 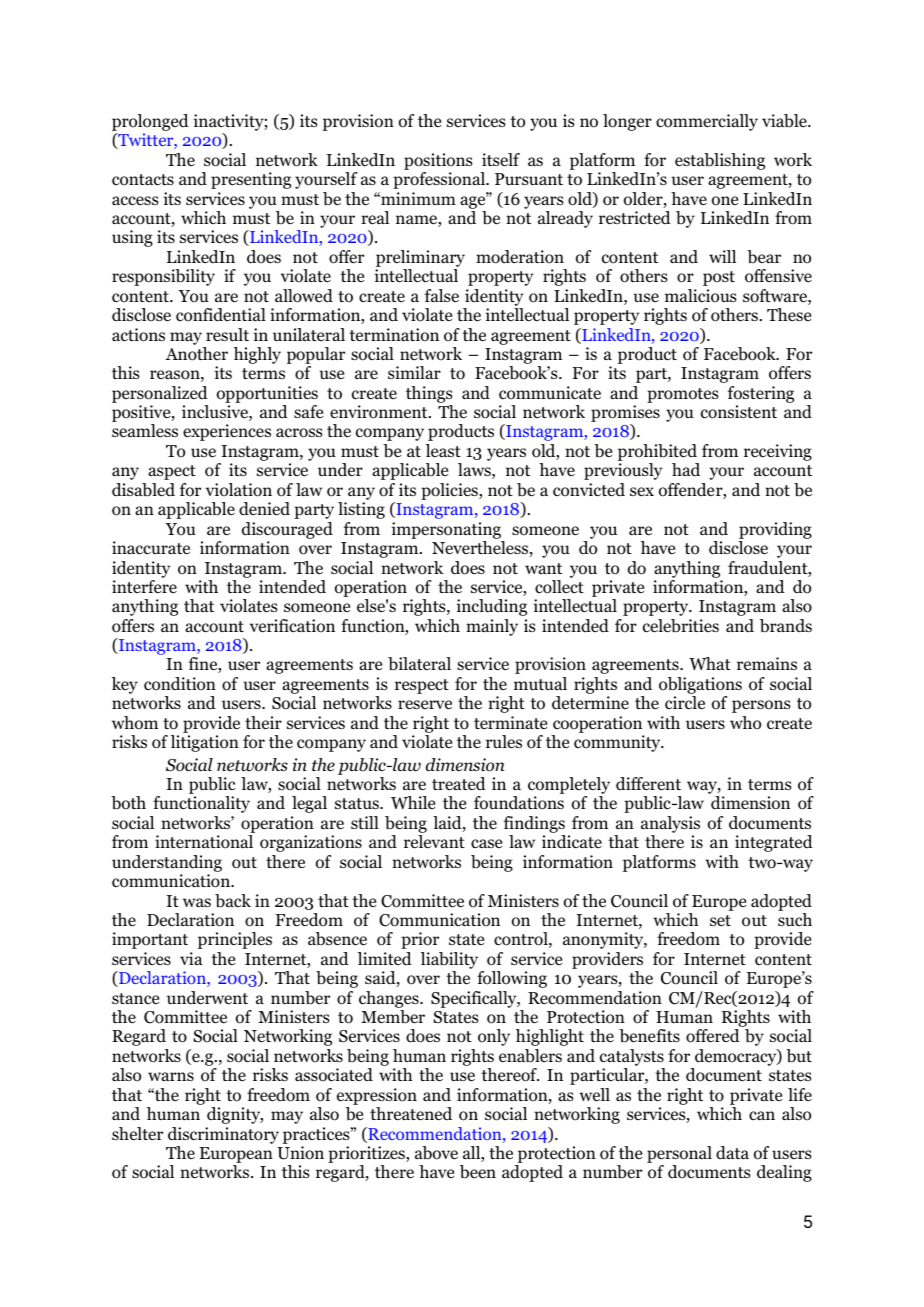 What do you see at coordinates (739, 412) in the screenshot?
I see `consistent` at bounding box center [739, 412].
